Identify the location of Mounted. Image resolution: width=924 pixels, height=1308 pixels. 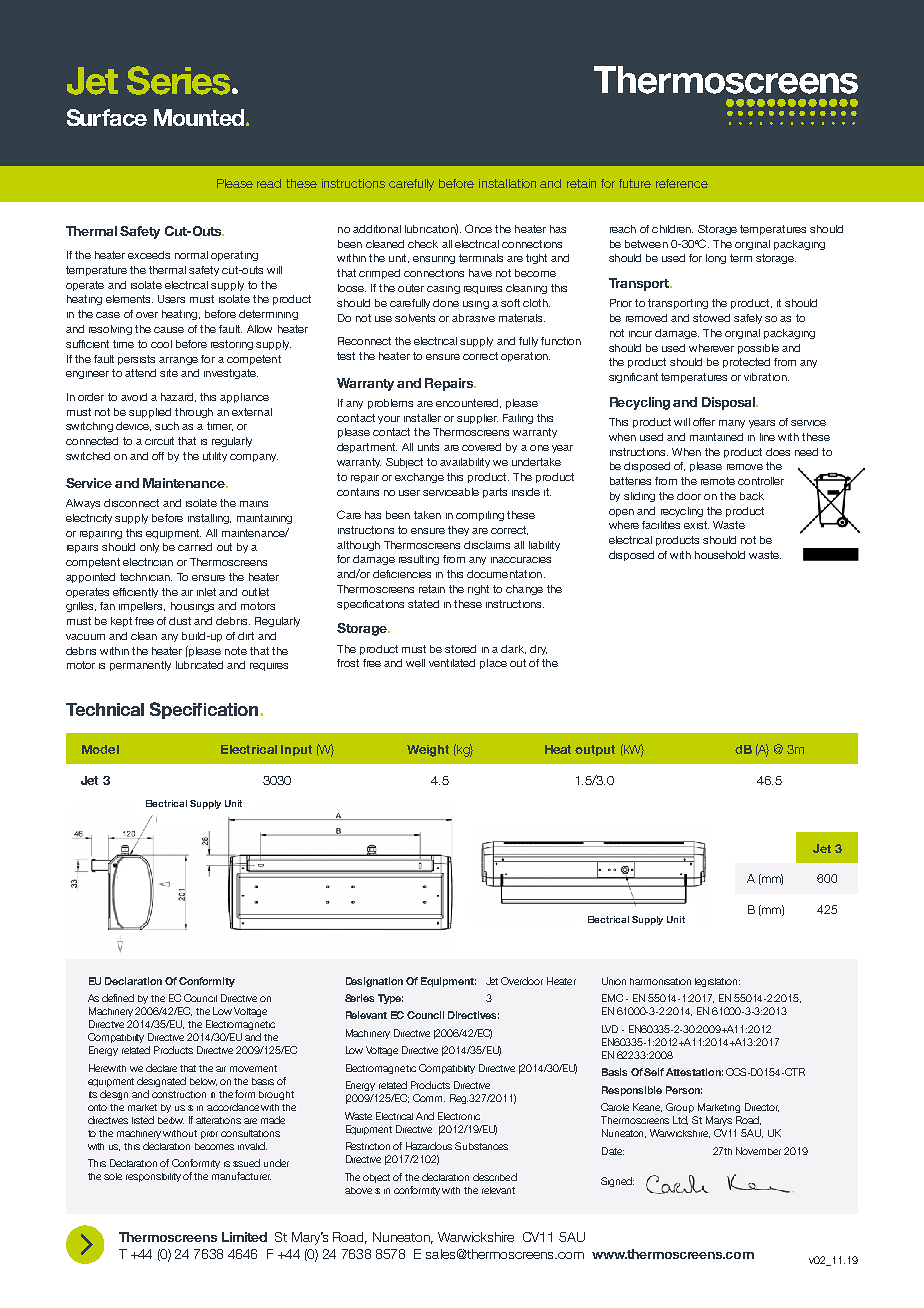
(200, 117).
